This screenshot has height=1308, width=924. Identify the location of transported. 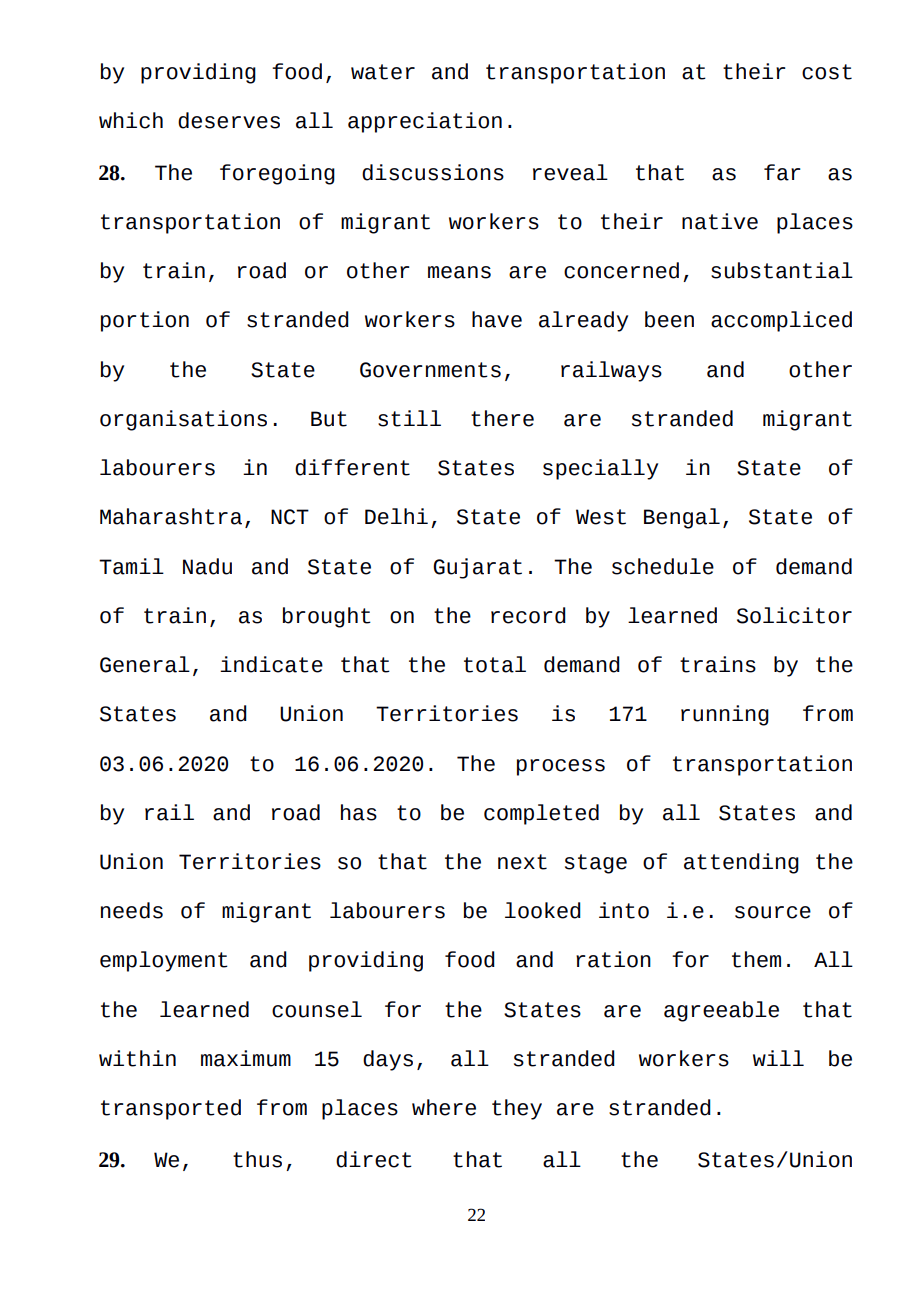
(171, 1109).
